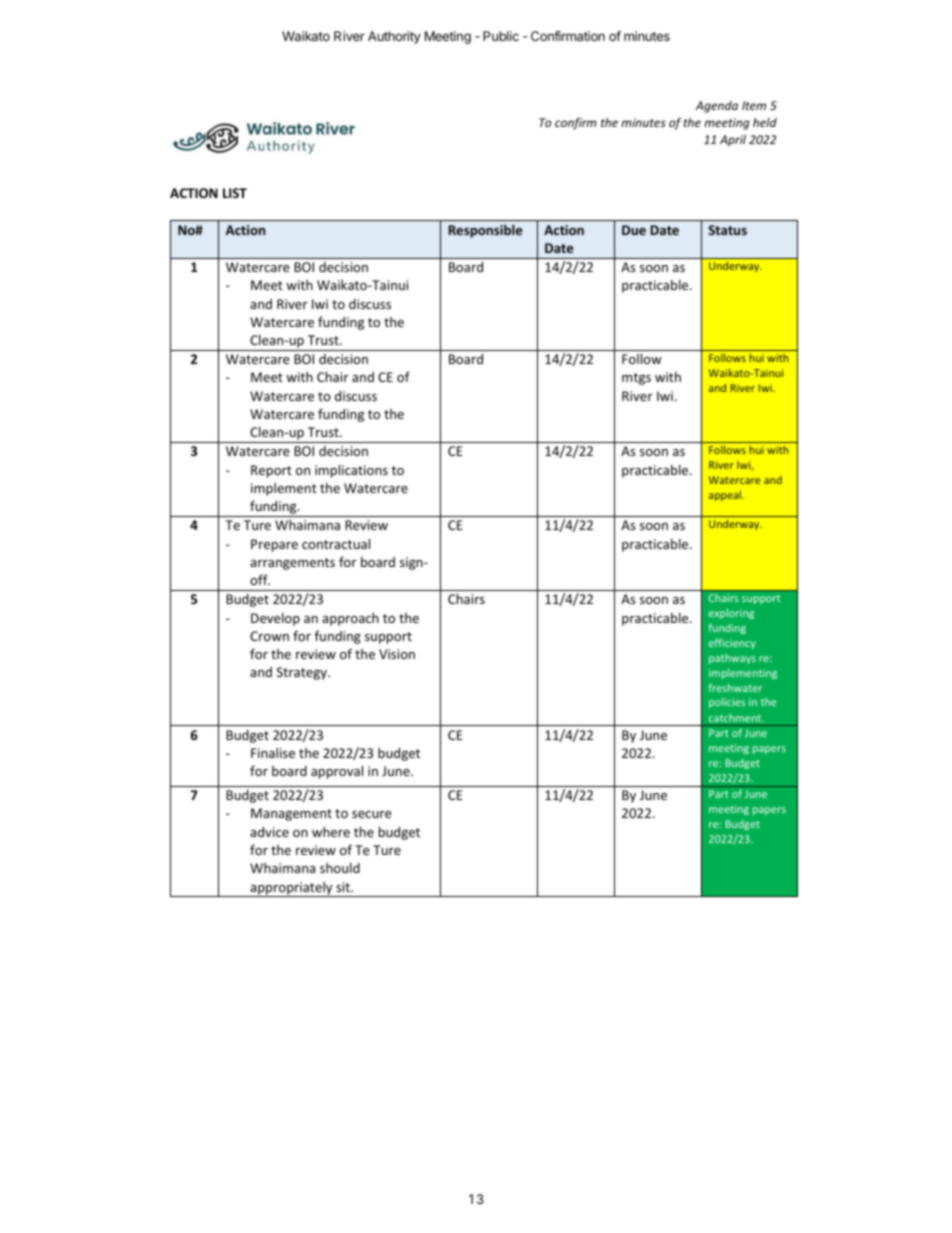  Describe the element at coordinates (727, 230) in the screenshot. I see `Status` at that location.
